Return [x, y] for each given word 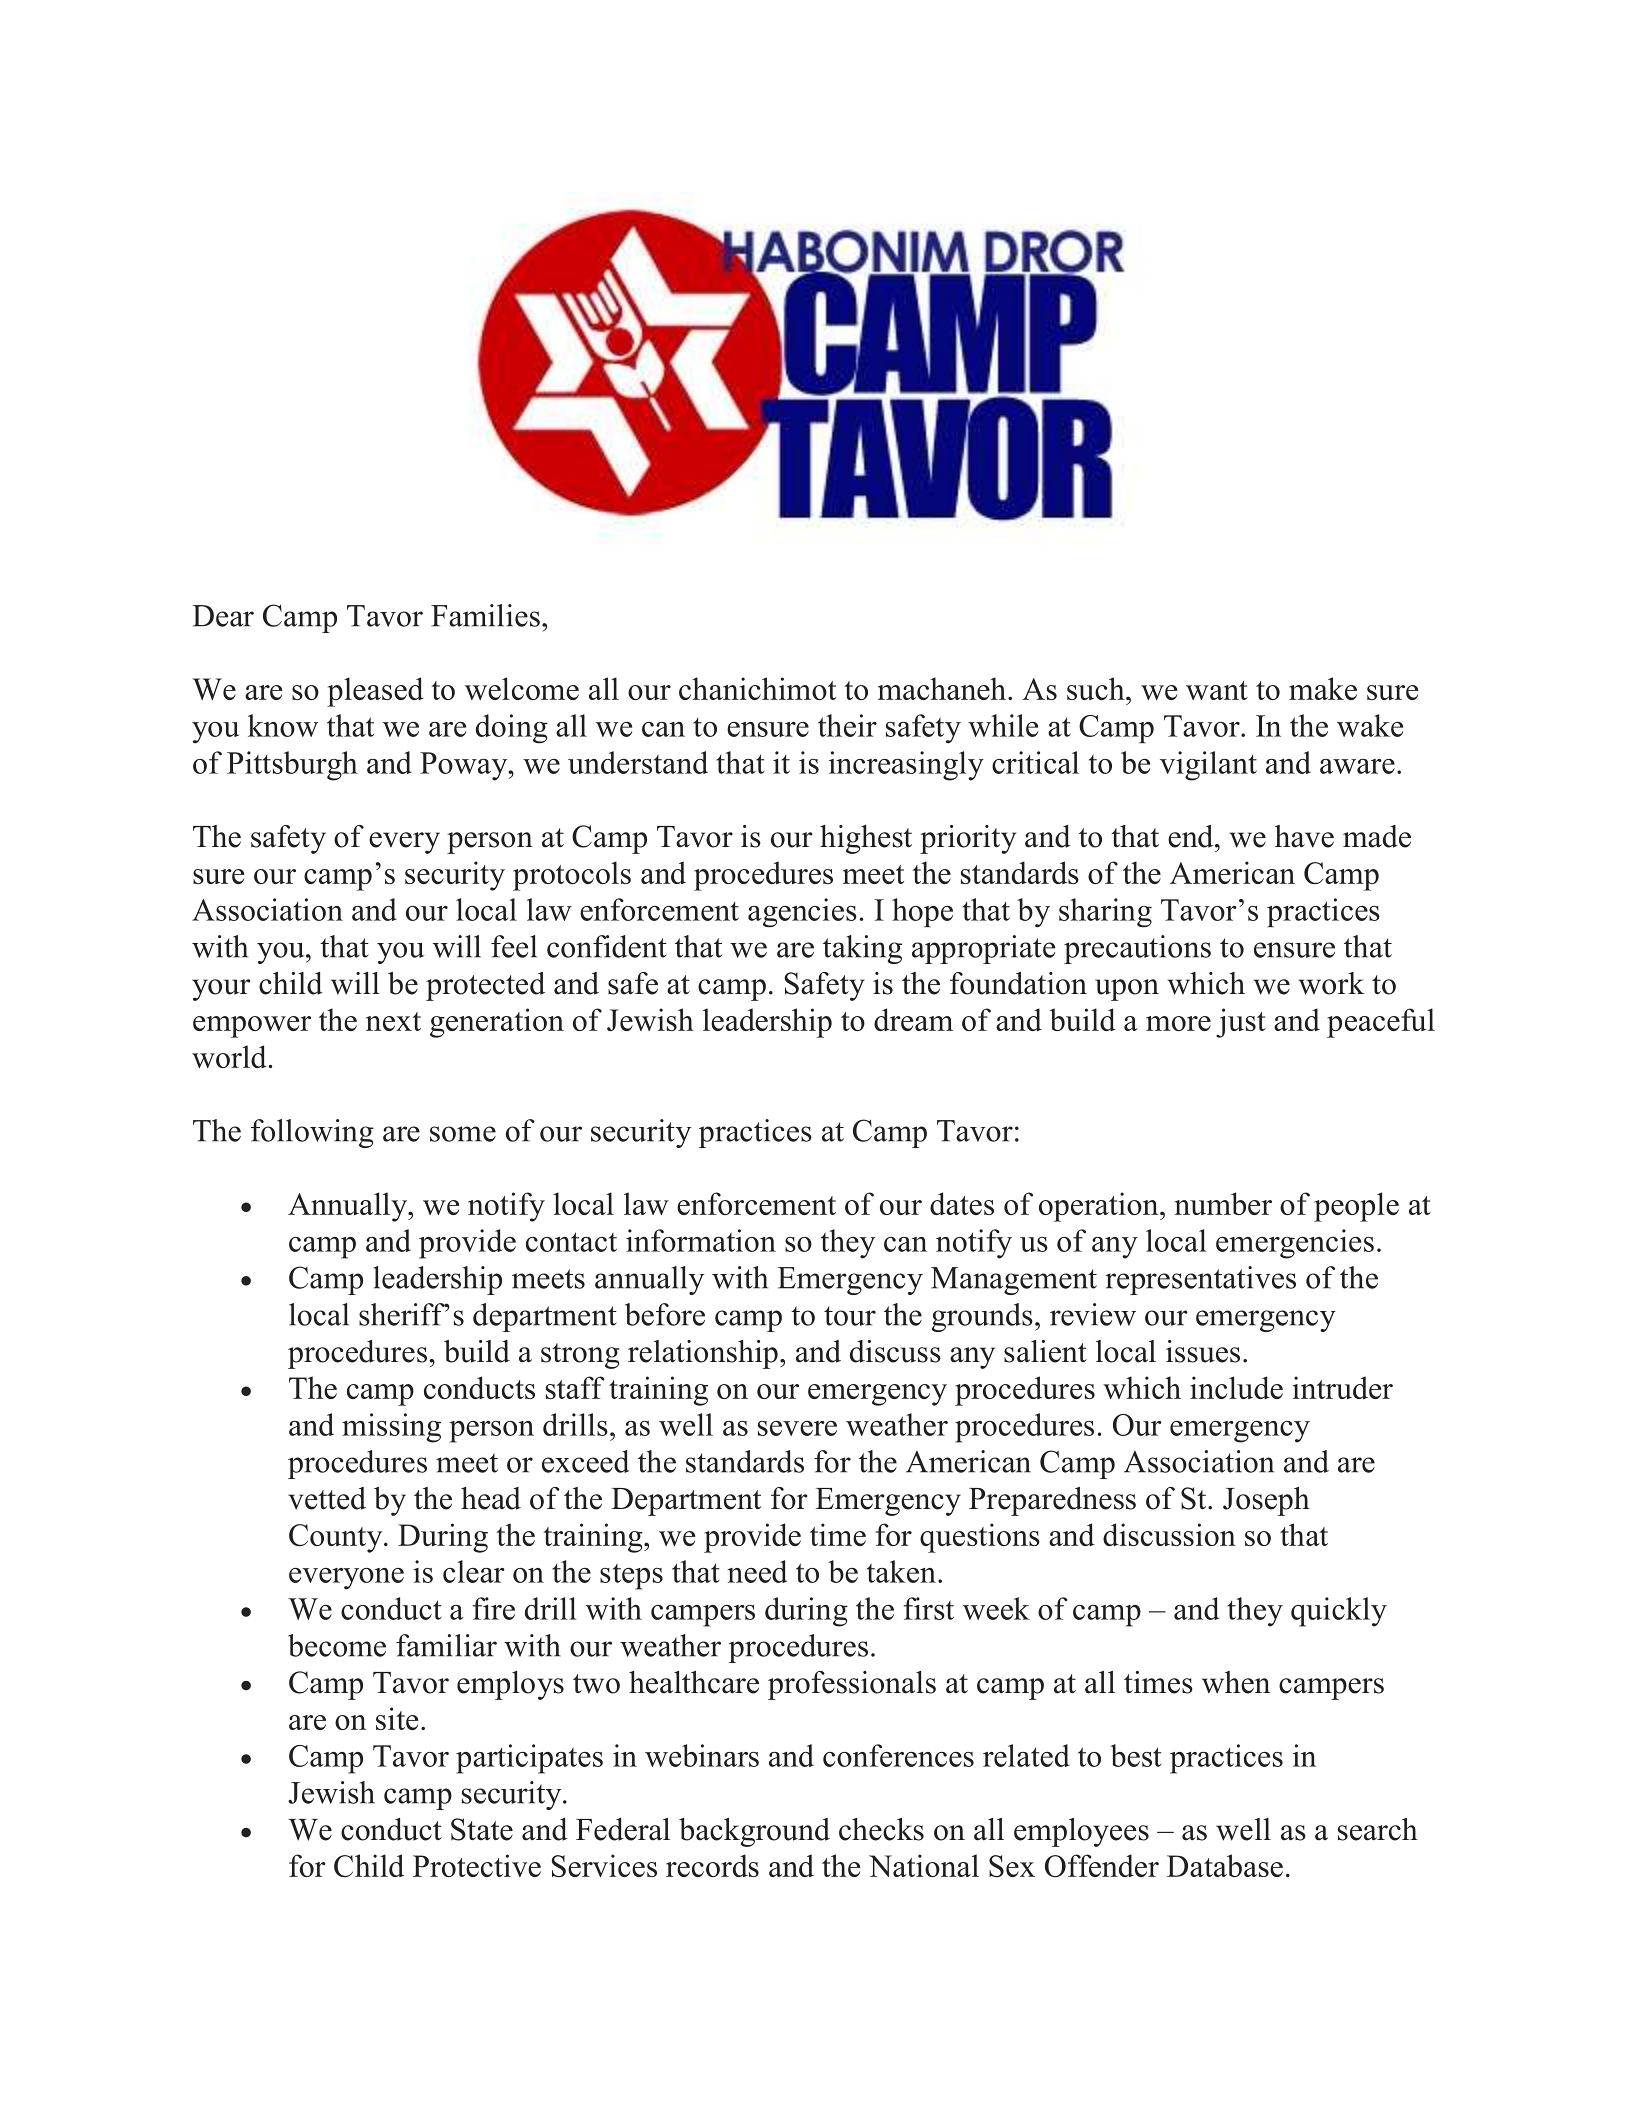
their [847, 725]
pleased [375, 692]
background [754, 1832]
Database [1225, 1865]
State [482, 1829]
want [1217, 690]
